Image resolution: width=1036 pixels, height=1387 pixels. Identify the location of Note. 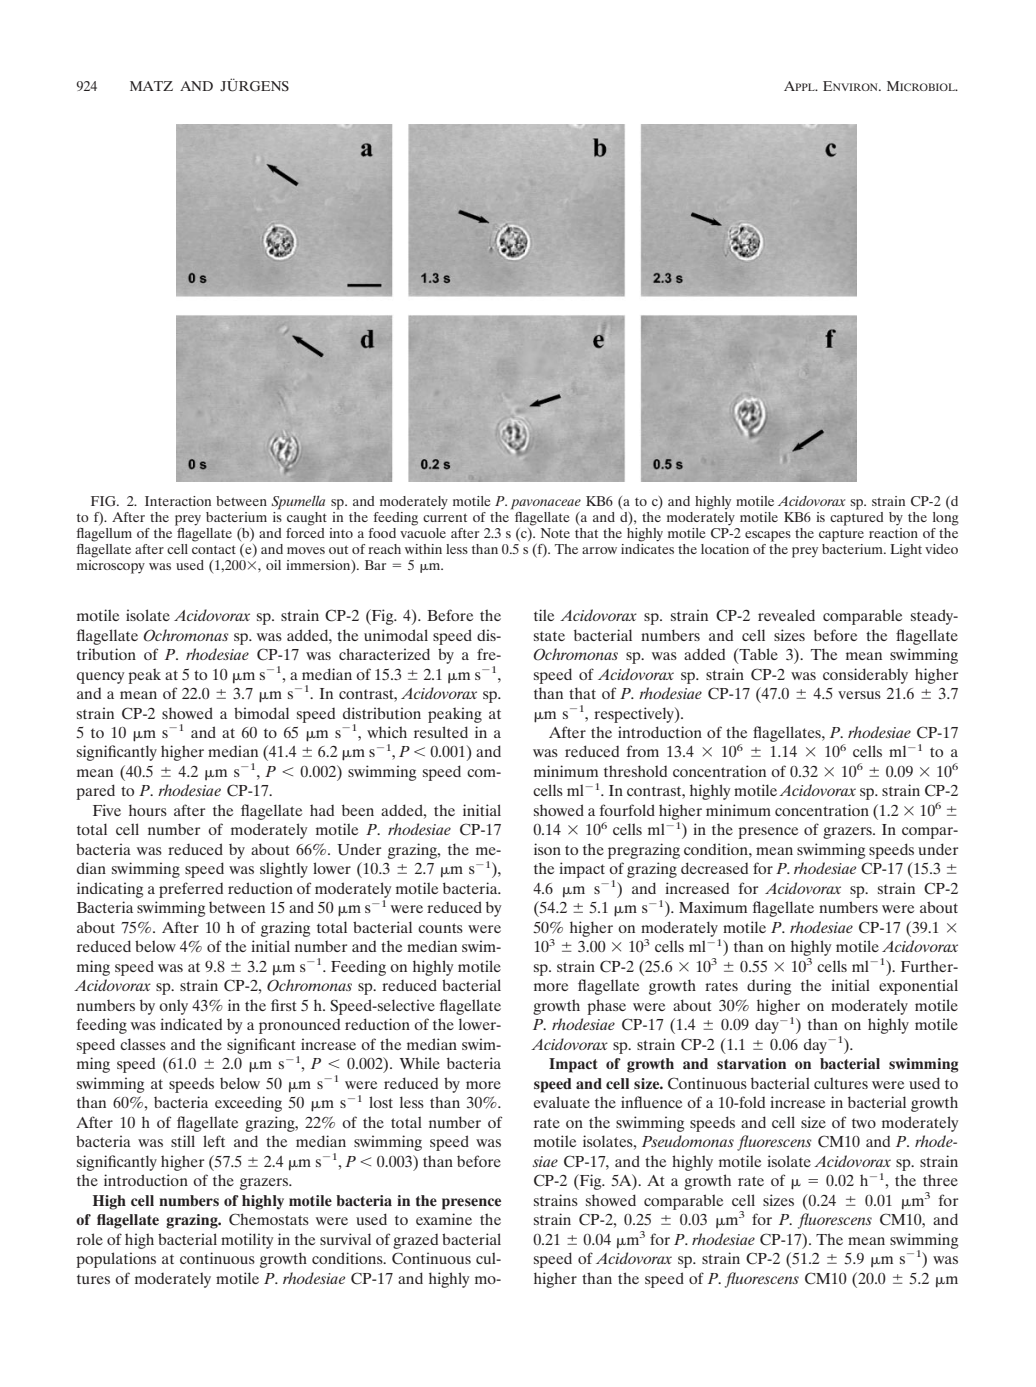
(555, 533).
